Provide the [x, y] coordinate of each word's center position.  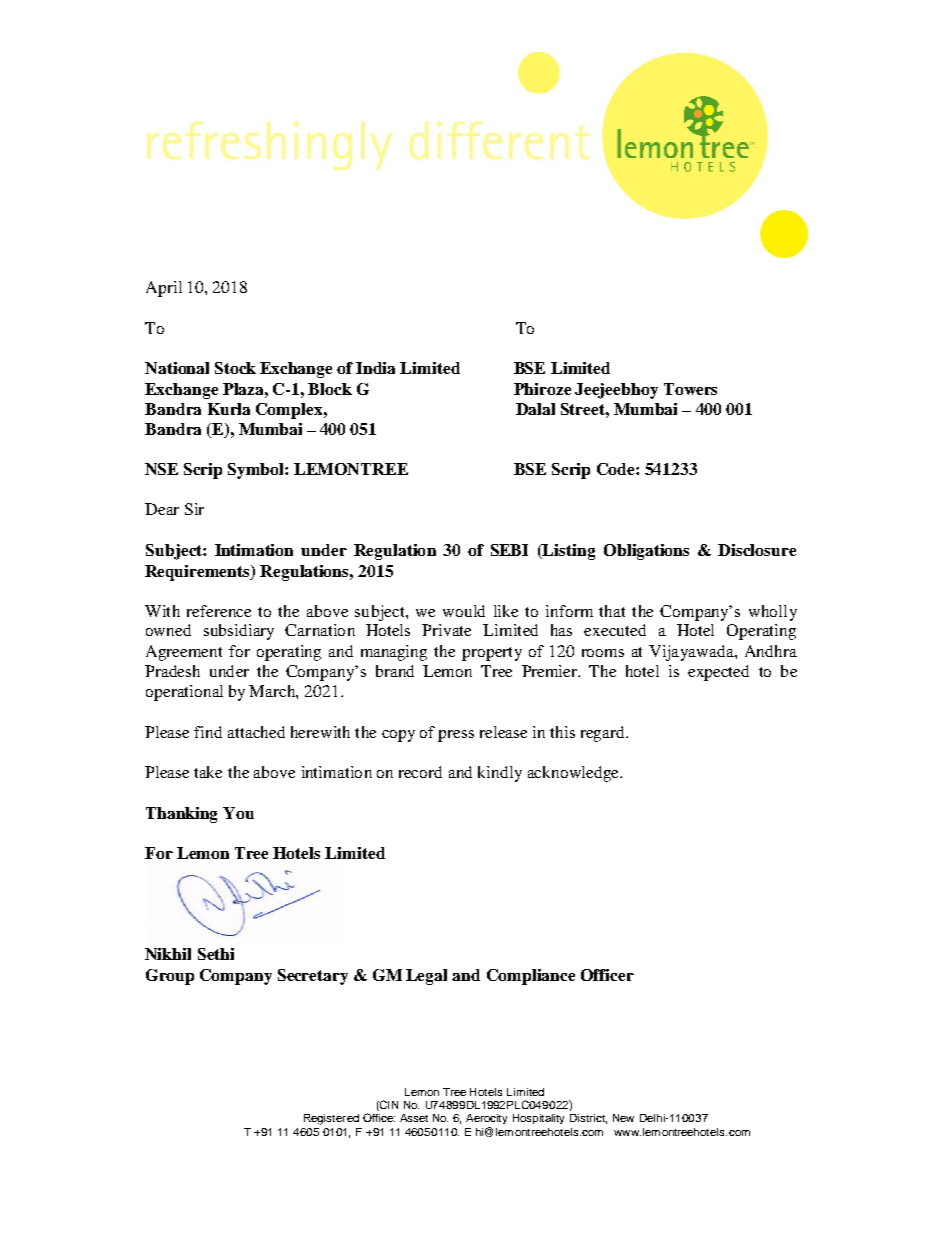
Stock [235, 368]
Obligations [646, 552]
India [375, 368]
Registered [331, 1119]
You [238, 813]
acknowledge [574, 774]
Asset [414, 1118]
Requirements [198, 573]
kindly [500, 774]
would [464, 611]
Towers [690, 389]
